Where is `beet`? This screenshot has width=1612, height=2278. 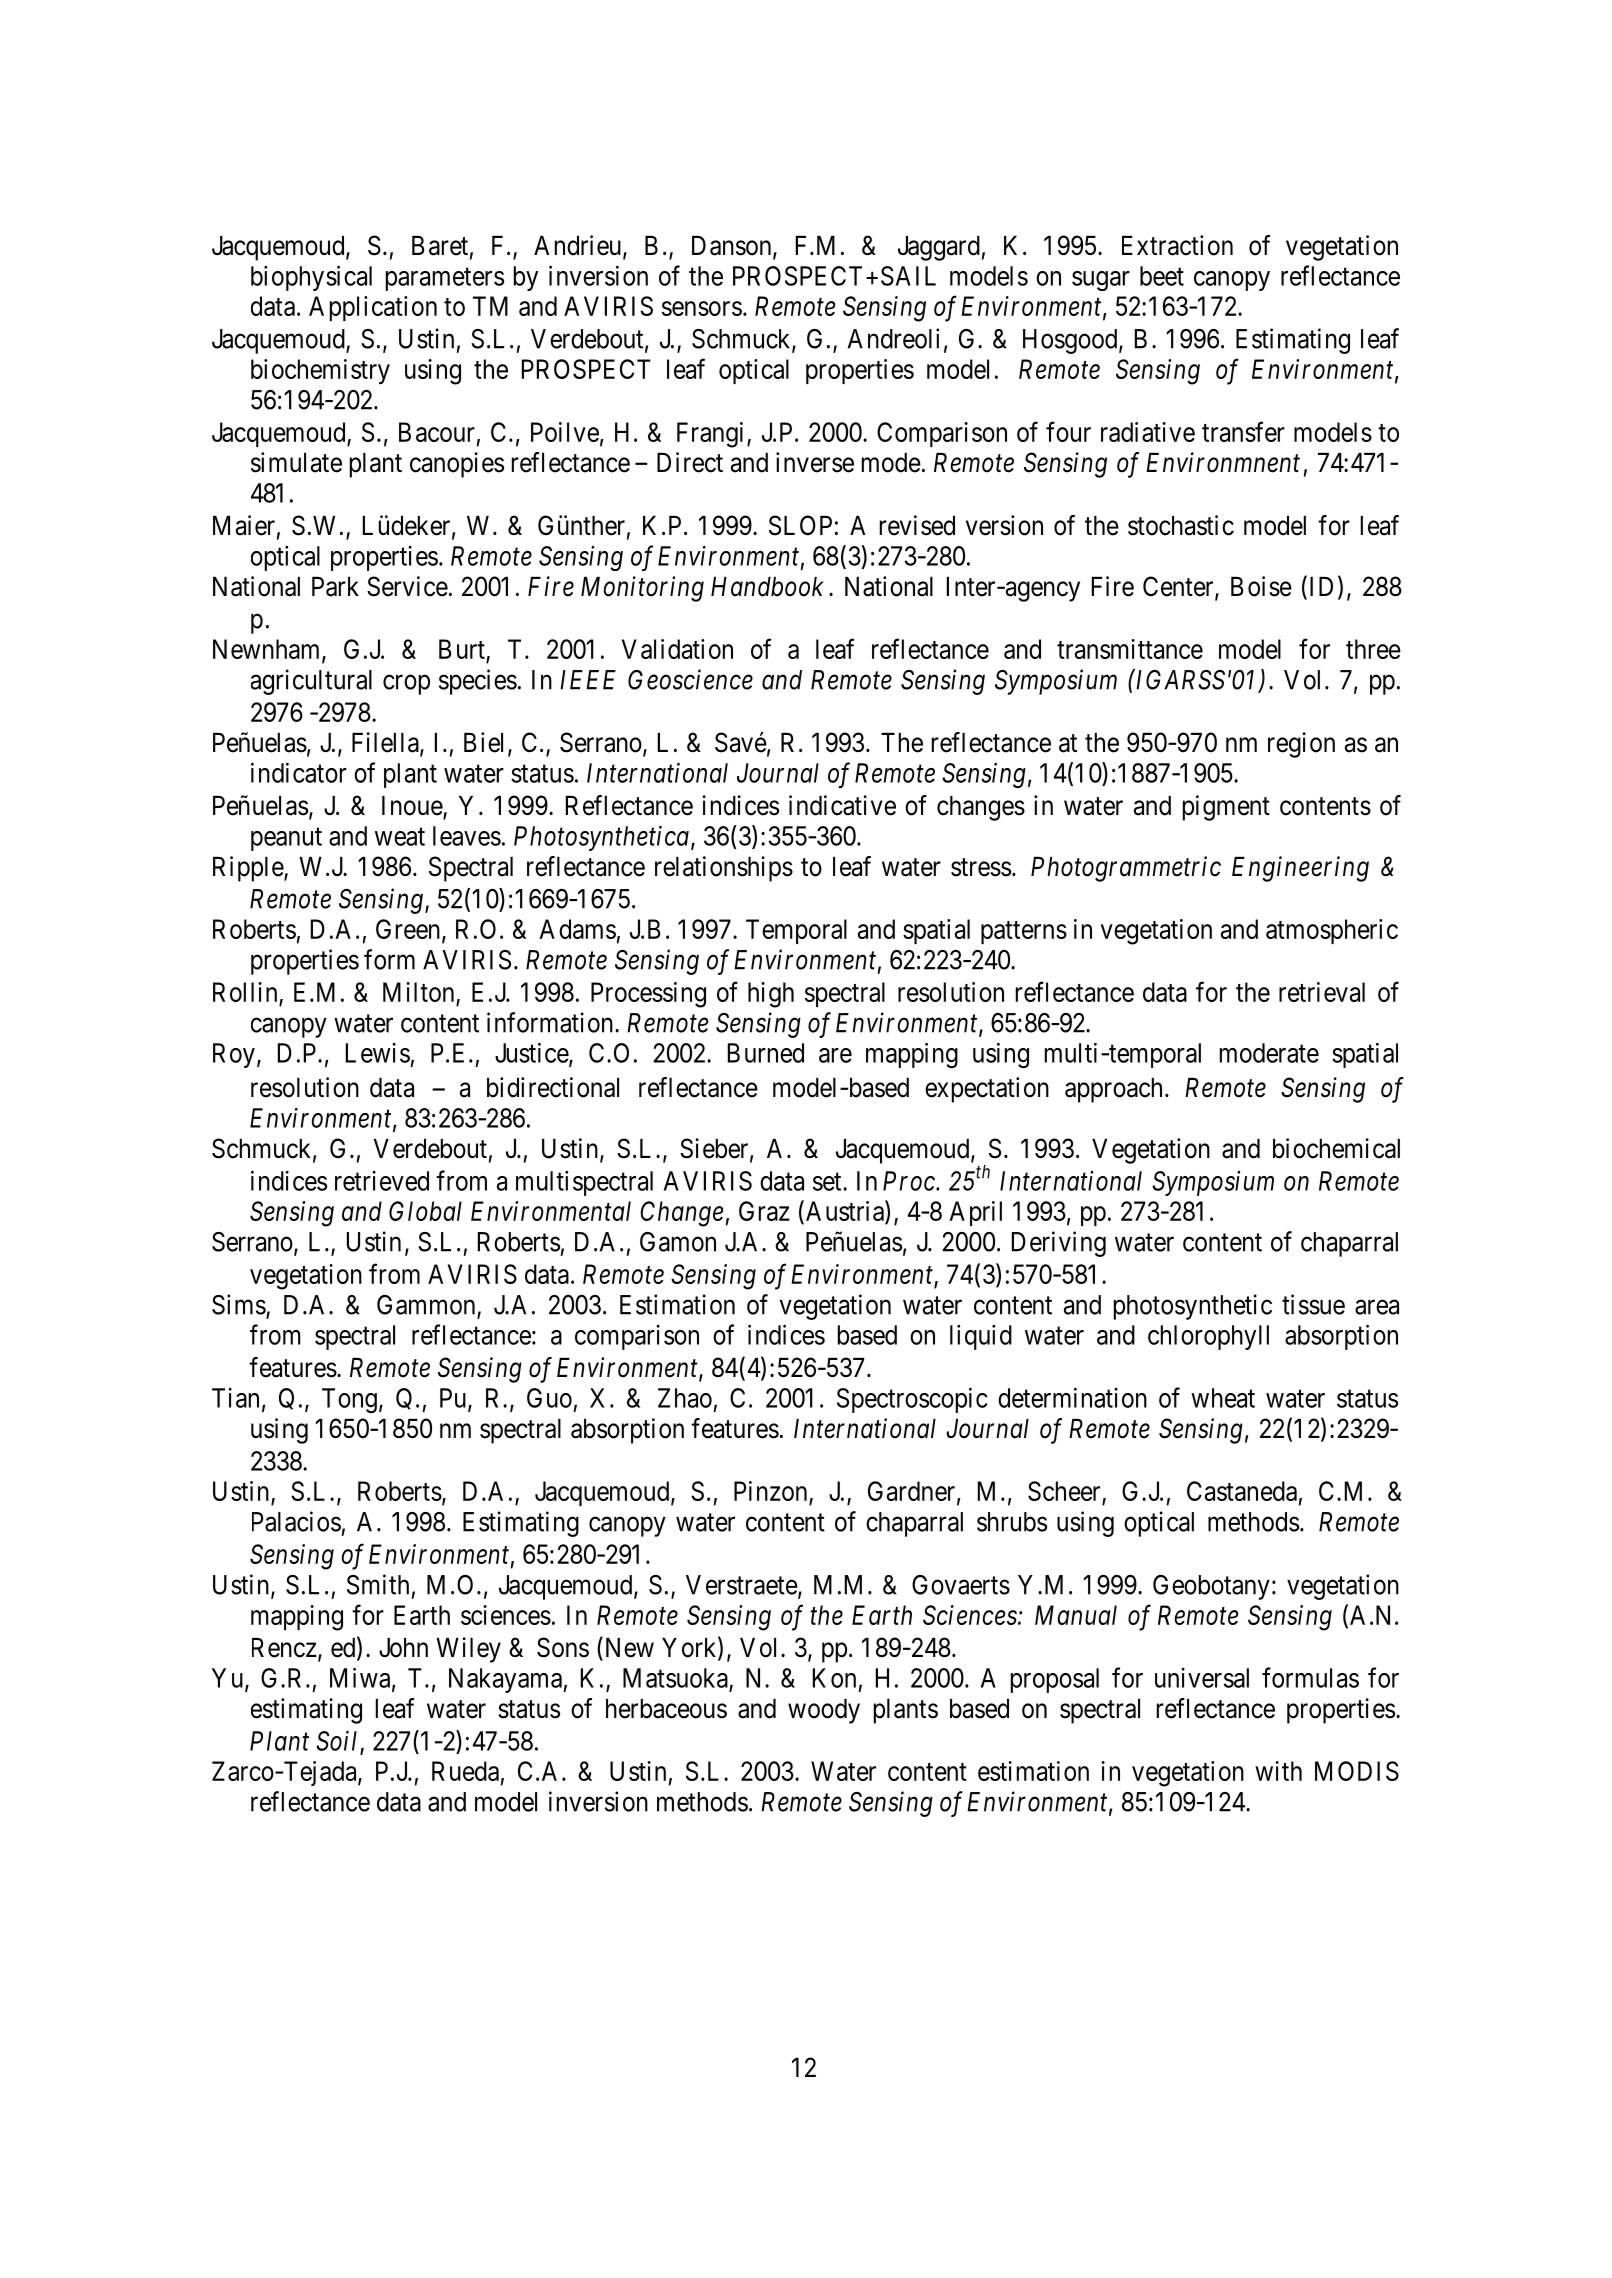 beet is located at coordinates (1162, 276).
